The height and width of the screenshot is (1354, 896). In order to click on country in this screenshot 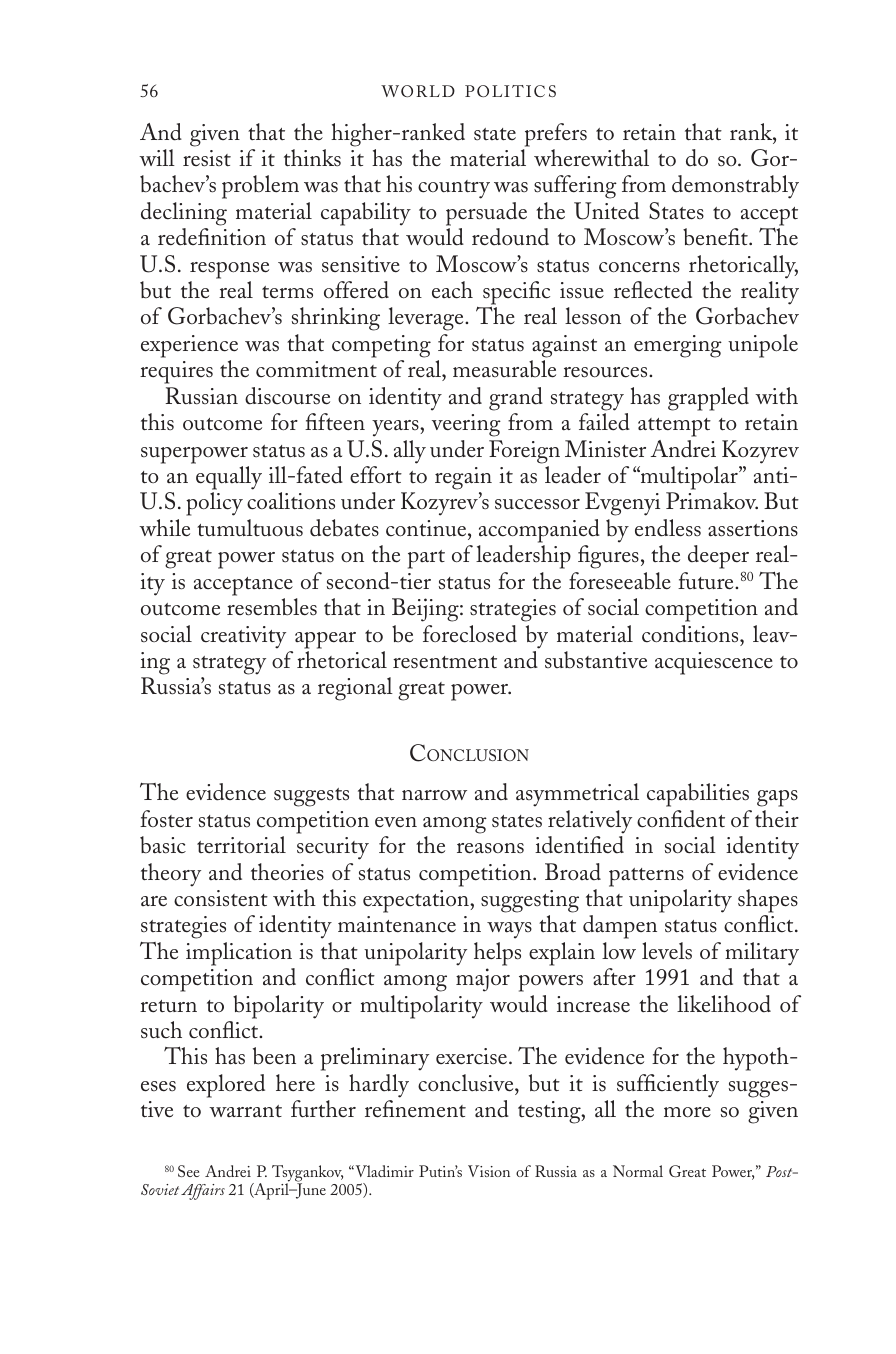, I will do `click(454, 189)`.
